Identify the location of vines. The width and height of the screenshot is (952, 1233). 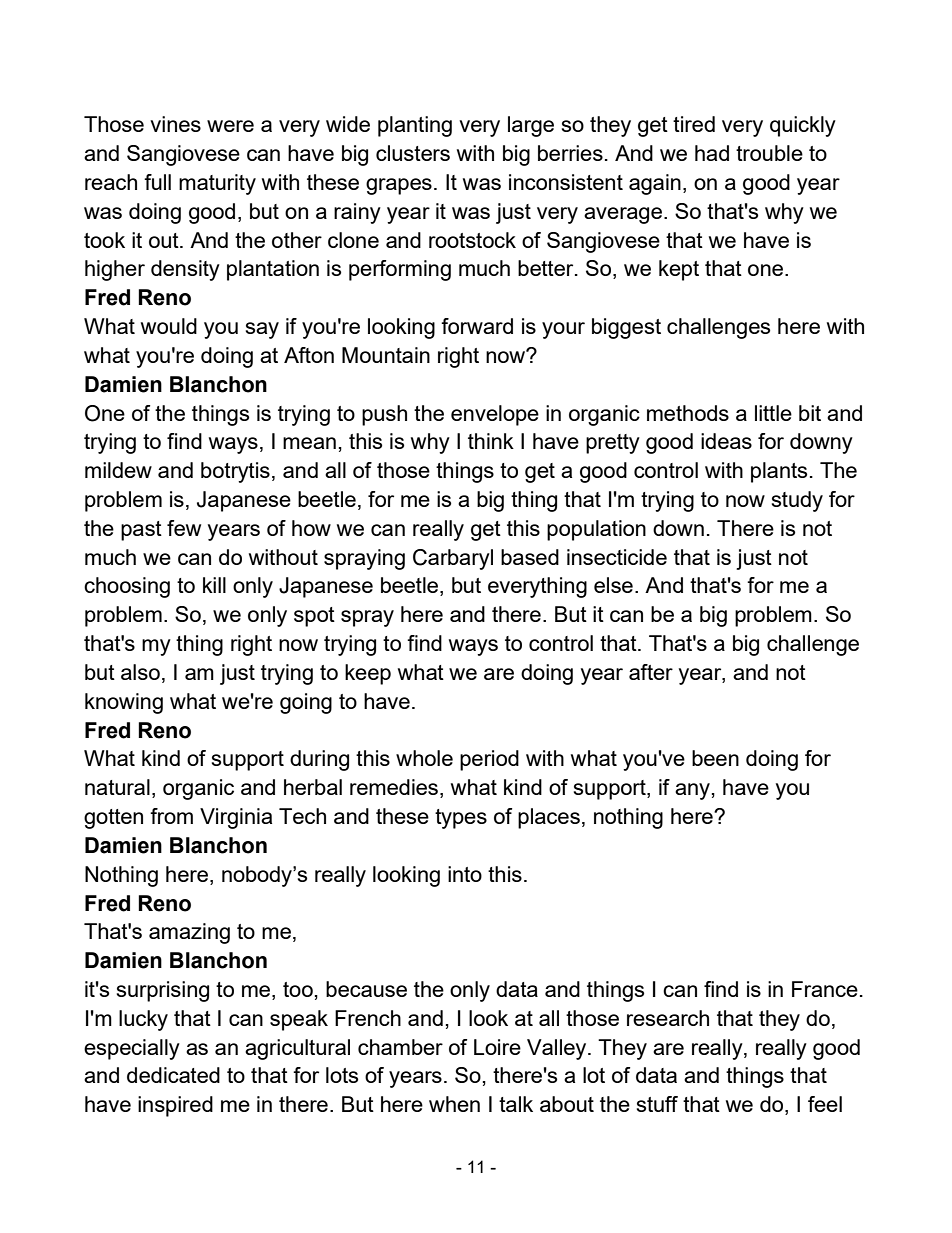
(175, 124).
